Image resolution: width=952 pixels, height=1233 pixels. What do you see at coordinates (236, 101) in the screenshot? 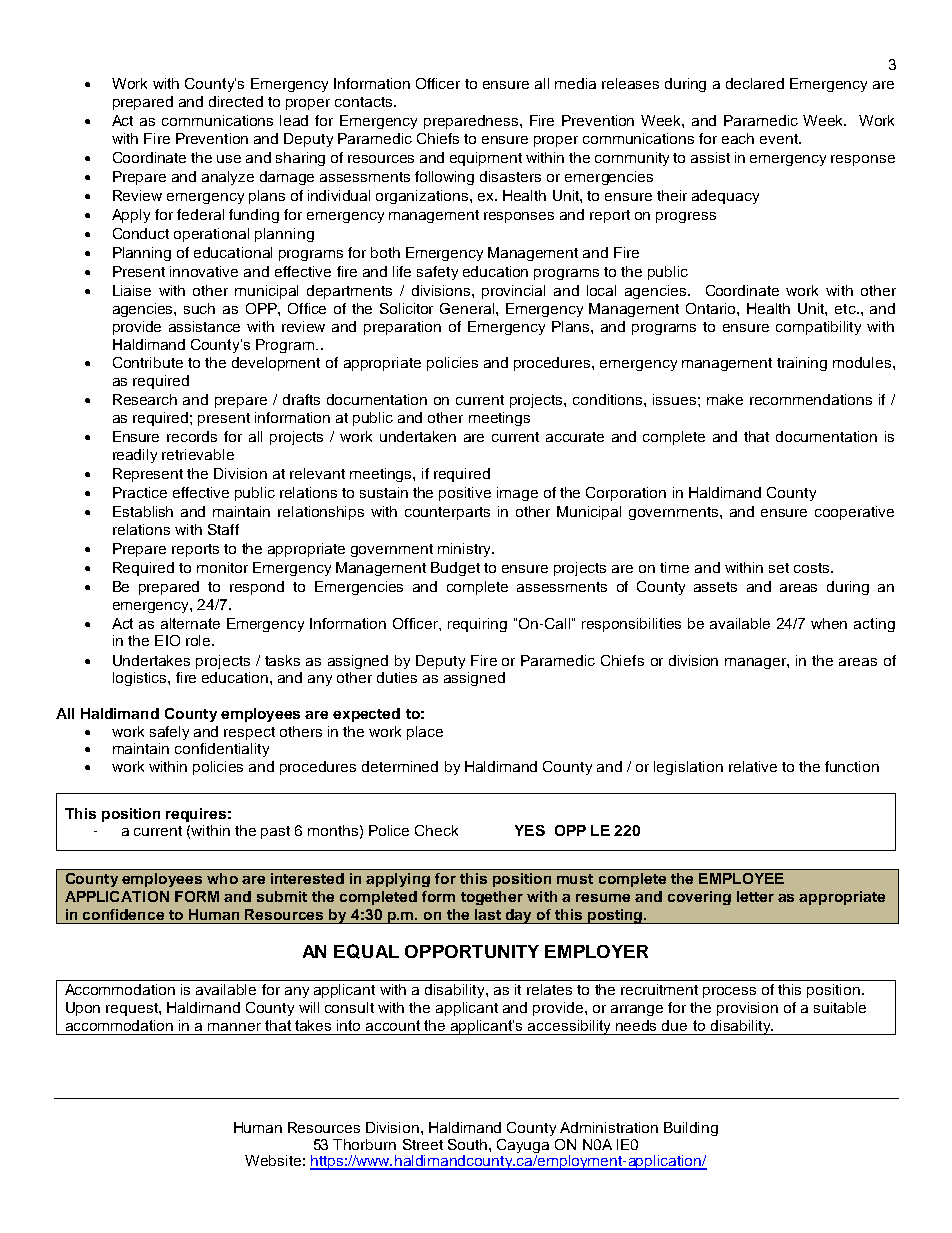
I see `directed` at bounding box center [236, 101].
